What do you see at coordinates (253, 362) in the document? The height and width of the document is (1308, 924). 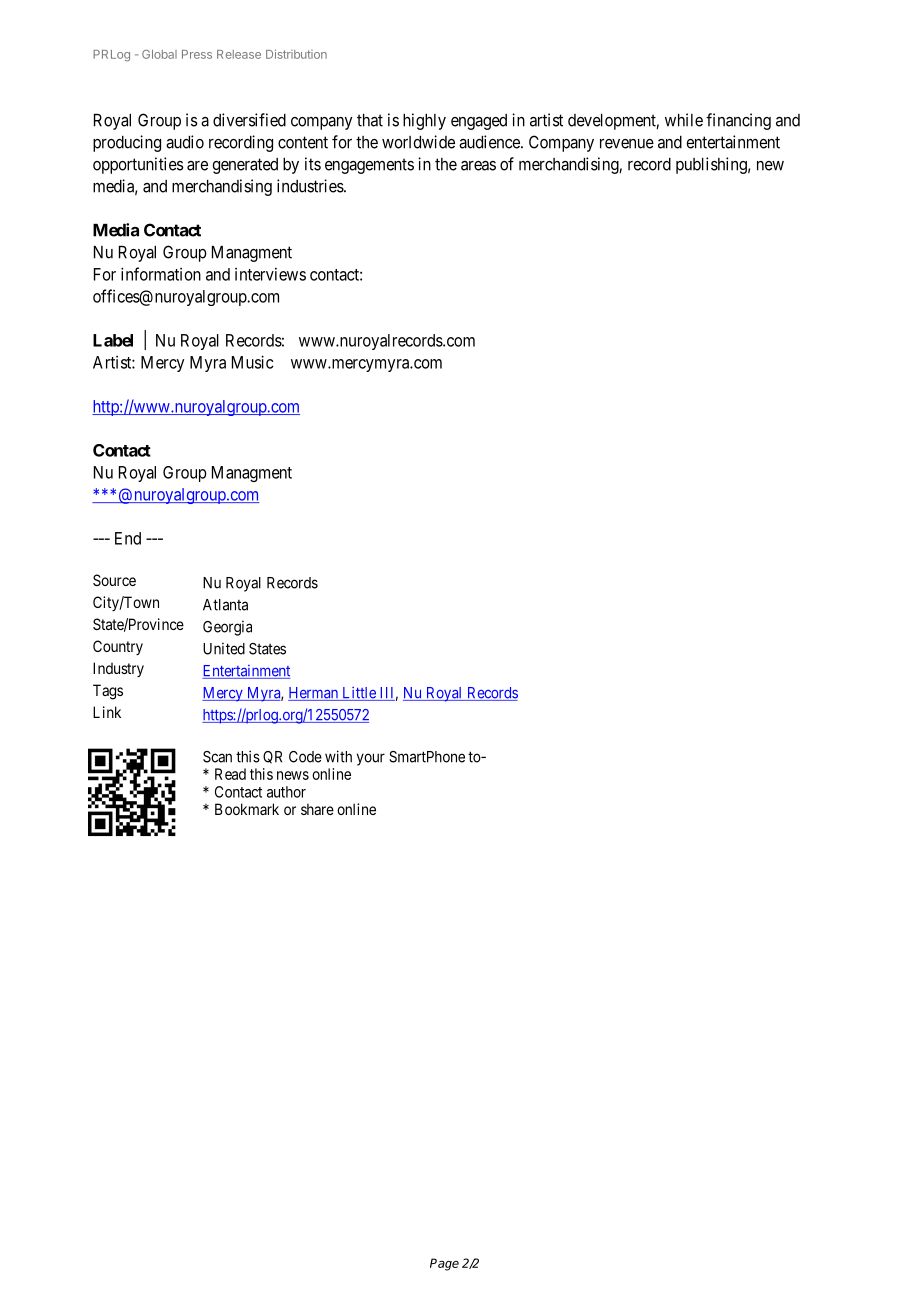 I see `Music` at bounding box center [253, 362].
